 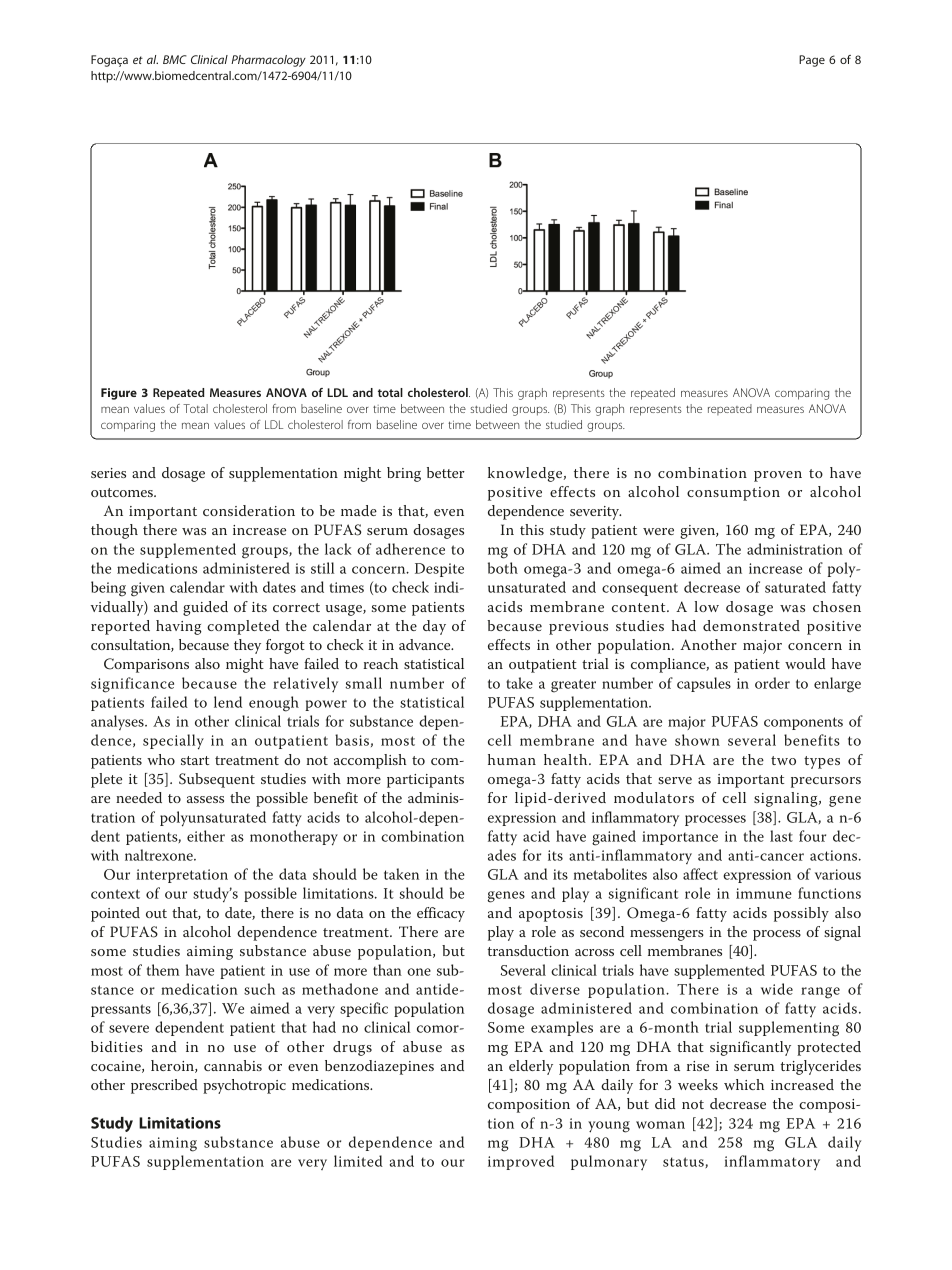 What do you see at coordinates (778, 476) in the screenshot?
I see `proven` at bounding box center [778, 476].
